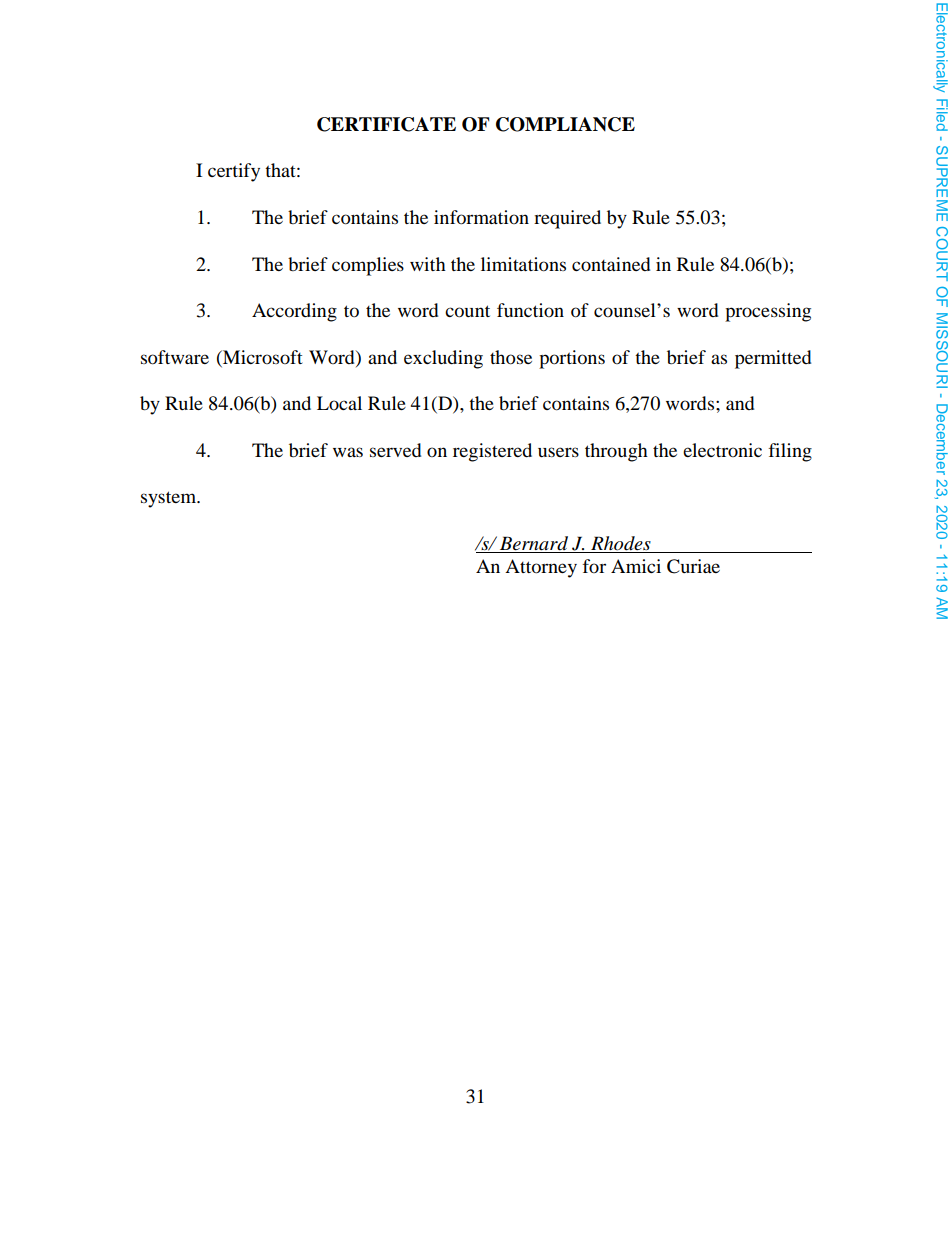  I want to click on Curiae, so click(693, 566).
